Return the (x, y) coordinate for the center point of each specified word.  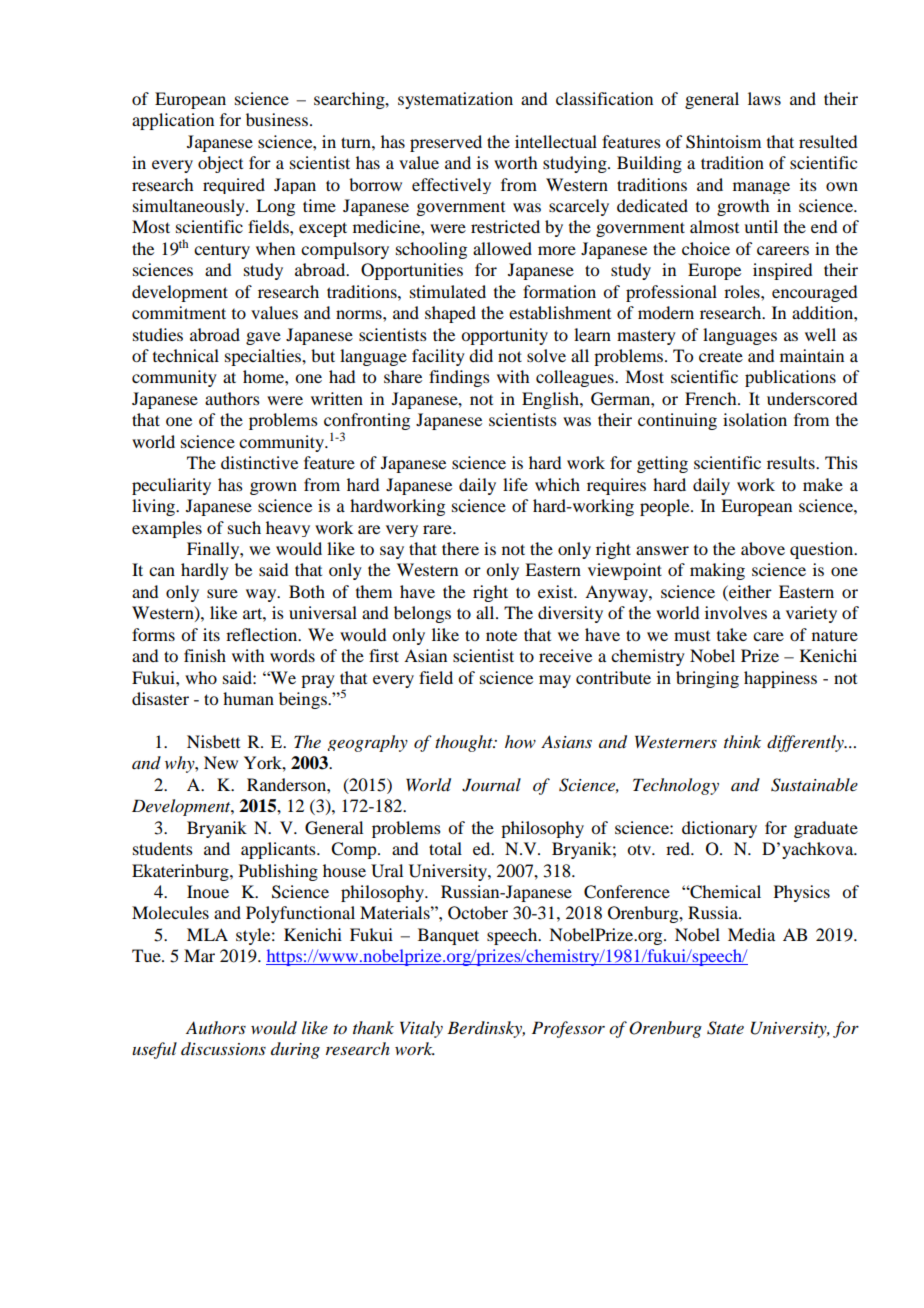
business (277, 119)
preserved (446, 143)
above (763, 548)
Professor (568, 1029)
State (725, 1028)
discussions (223, 1049)
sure (222, 593)
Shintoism (723, 142)
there (460, 548)
